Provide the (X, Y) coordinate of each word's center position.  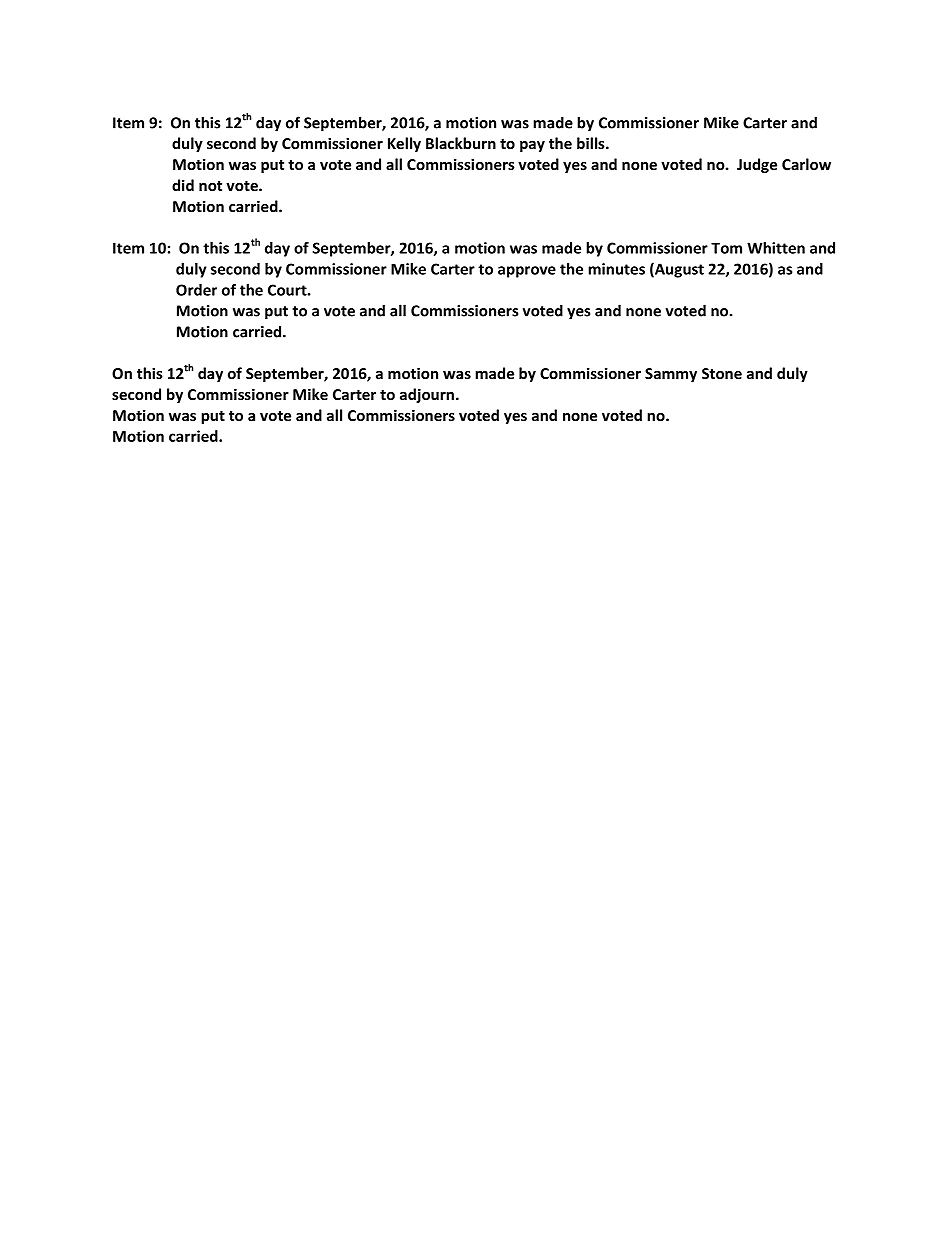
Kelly (404, 144)
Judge (757, 165)
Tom (726, 248)
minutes (616, 269)
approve (527, 272)
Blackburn (461, 143)
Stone (722, 373)
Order (196, 290)
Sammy (671, 375)
